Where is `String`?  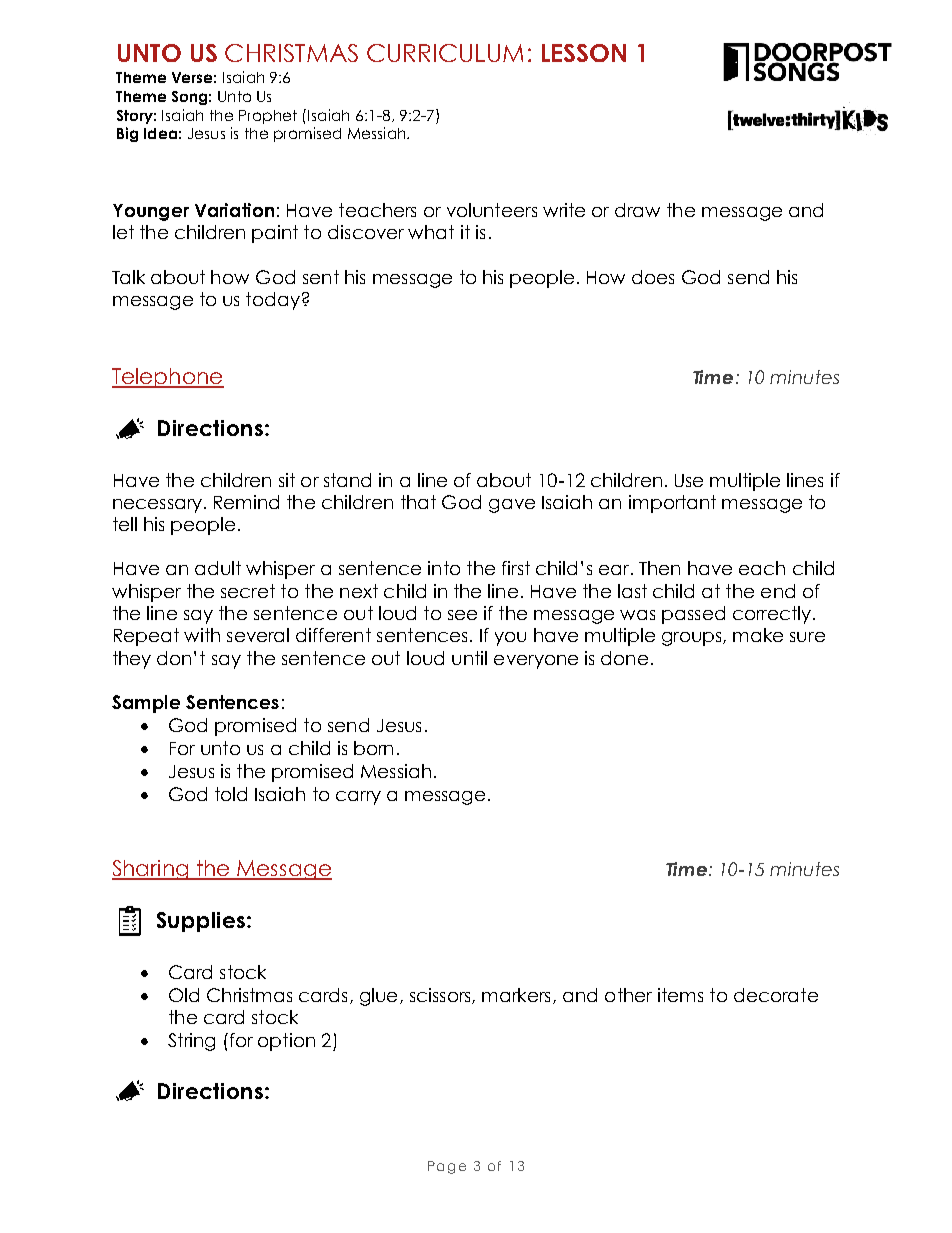 String is located at coordinates (191, 1042).
